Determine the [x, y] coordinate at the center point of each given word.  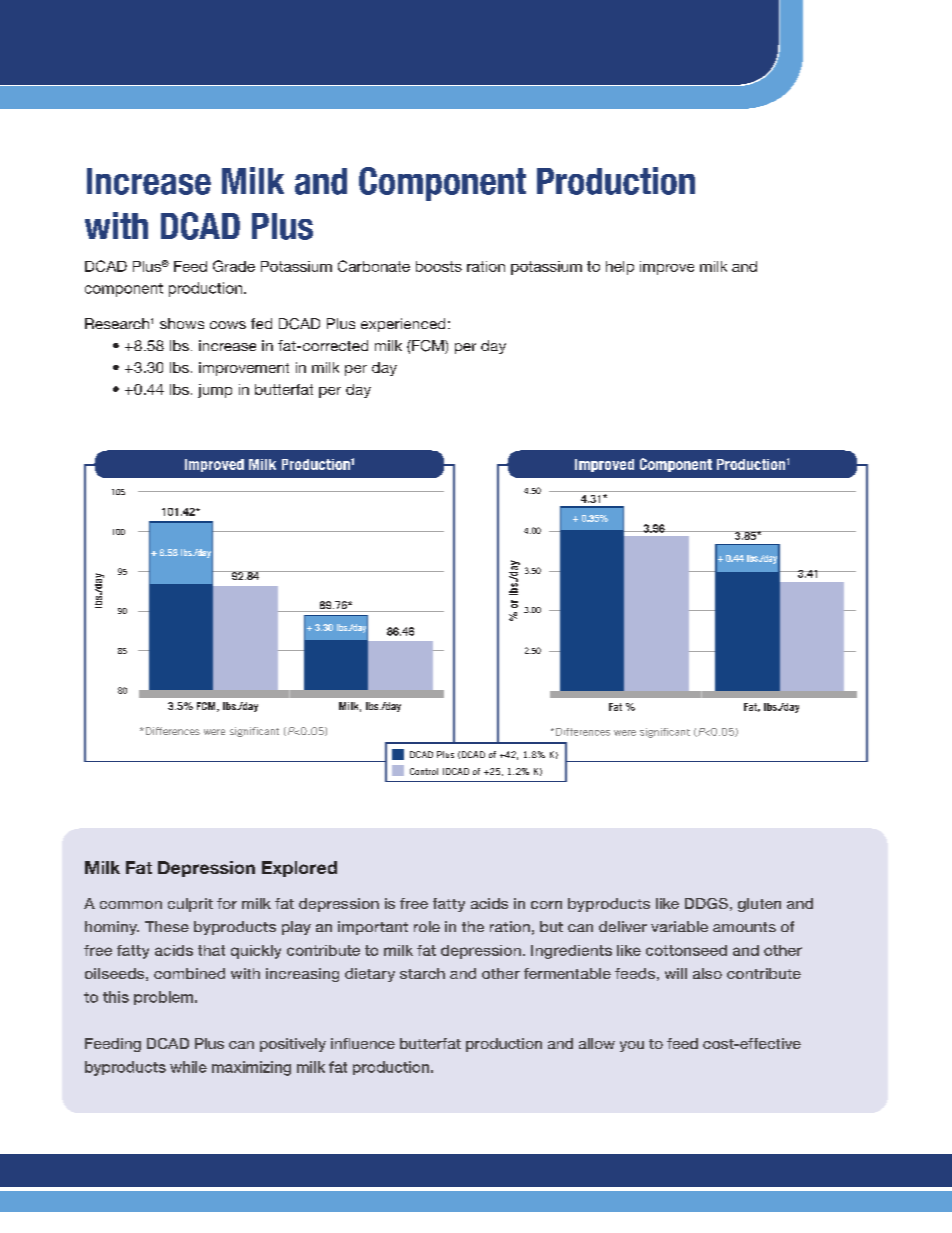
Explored [299, 869]
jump [215, 391]
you [632, 1046]
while [188, 1067]
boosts [439, 266]
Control [424, 771]
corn [546, 905]
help [620, 268]
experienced [403, 325]
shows [182, 323]
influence [363, 1043]
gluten [759, 905]
